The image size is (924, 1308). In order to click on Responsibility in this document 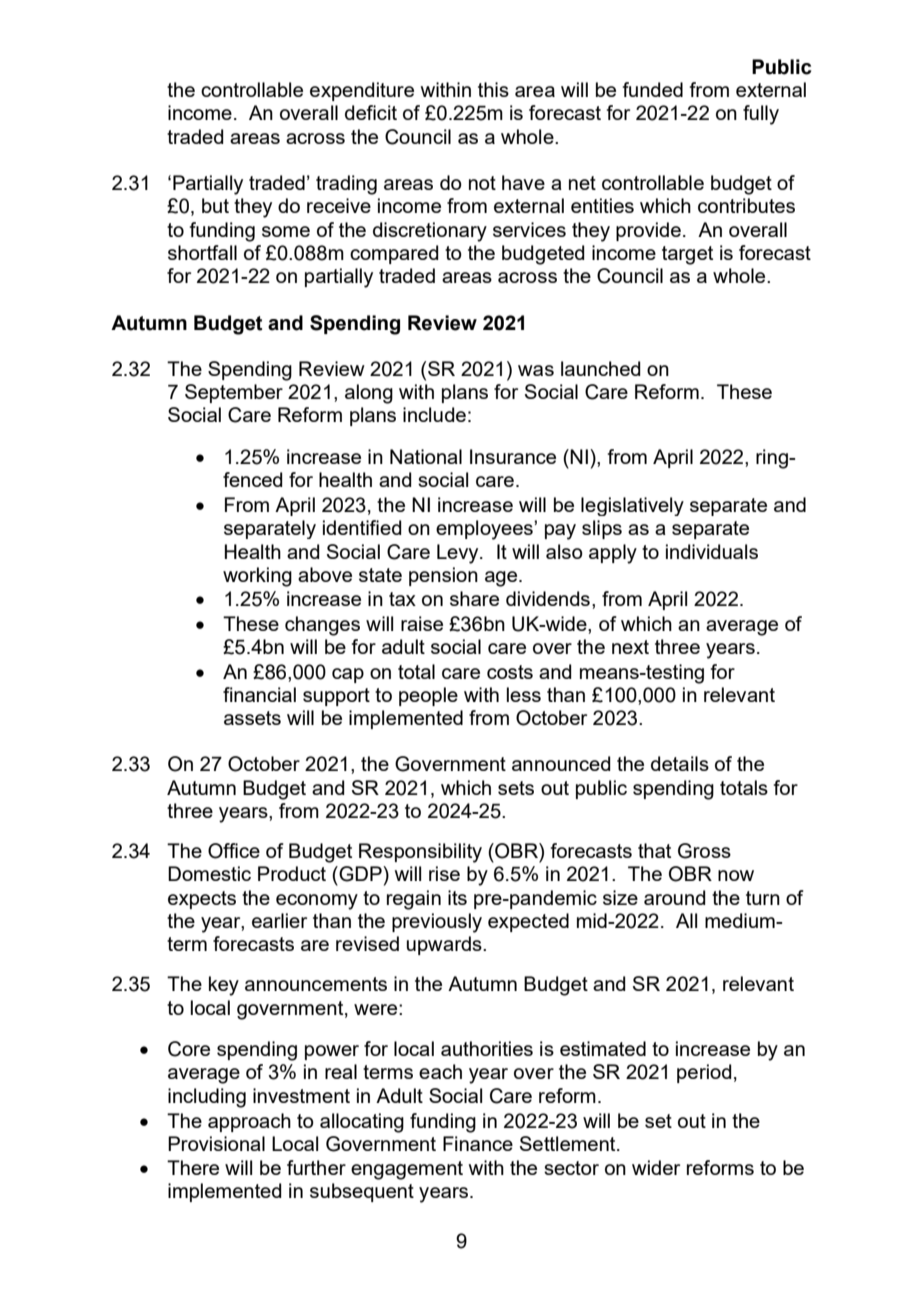, I will do `click(420, 853)`.
